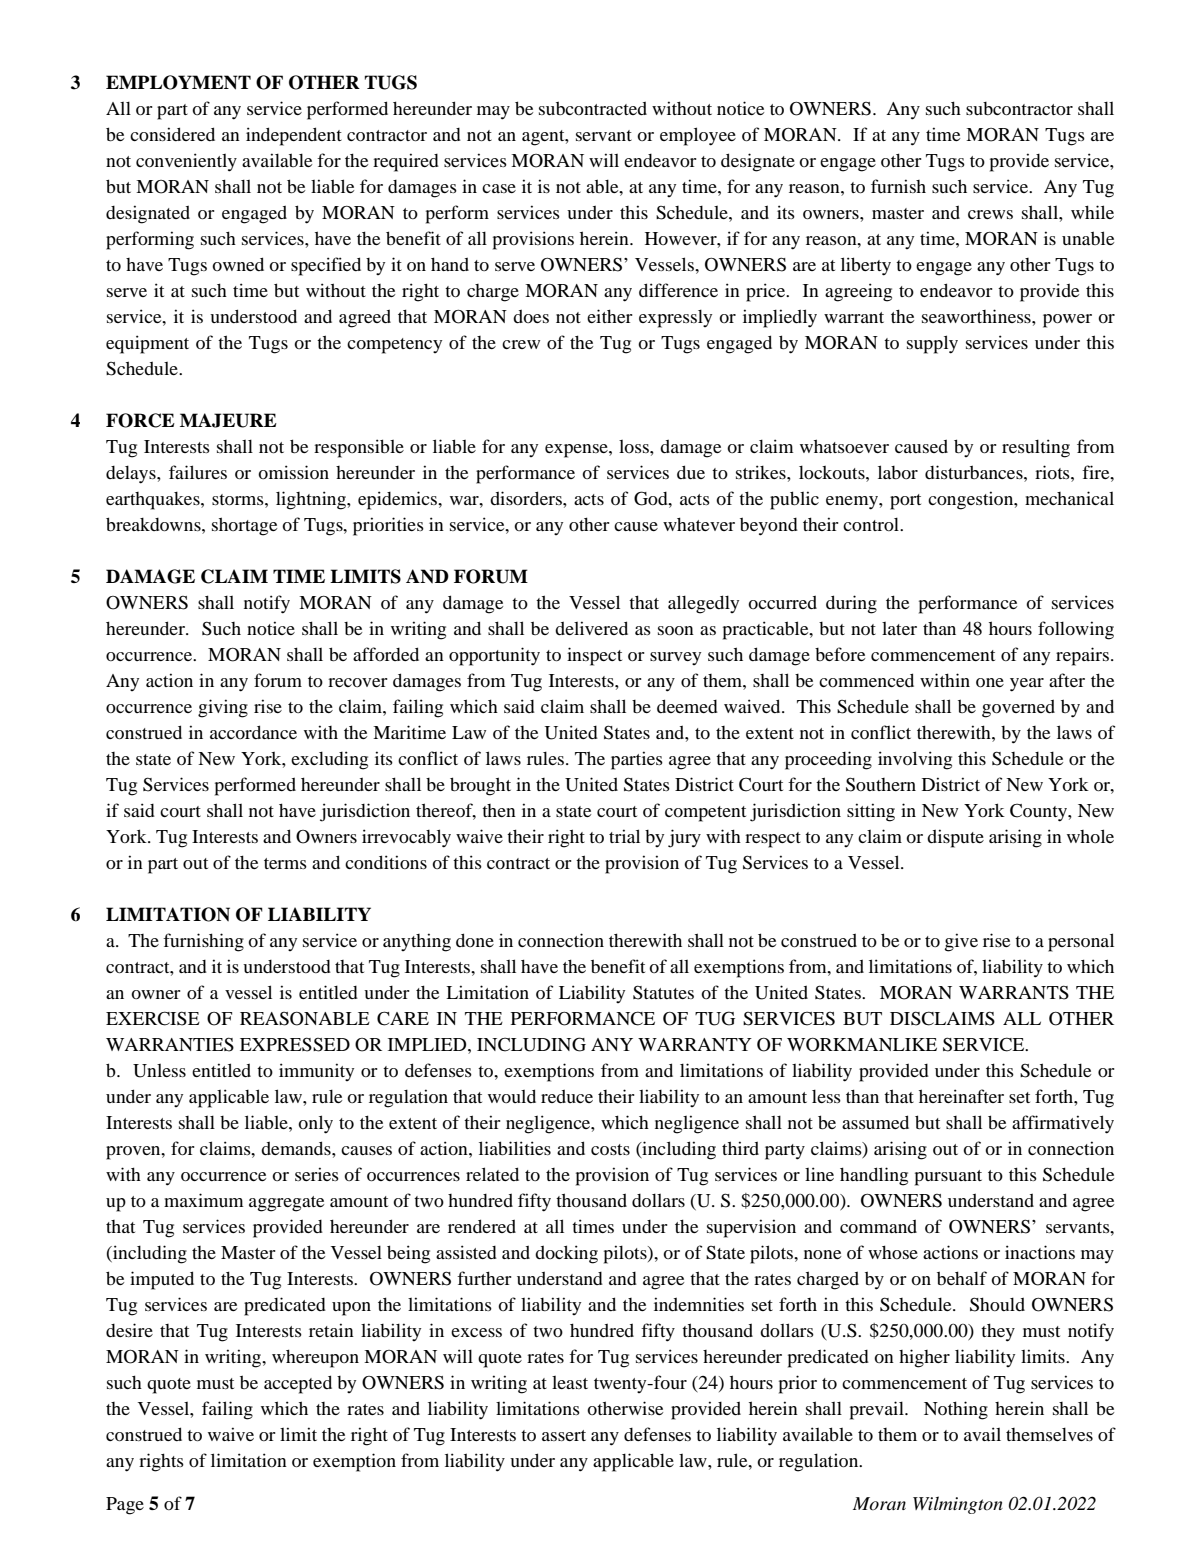 Image resolution: width=1203 pixels, height=1557 pixels. Describe the element at coordinates (624, 836) in the screenshot. I see `trial` at that location.
